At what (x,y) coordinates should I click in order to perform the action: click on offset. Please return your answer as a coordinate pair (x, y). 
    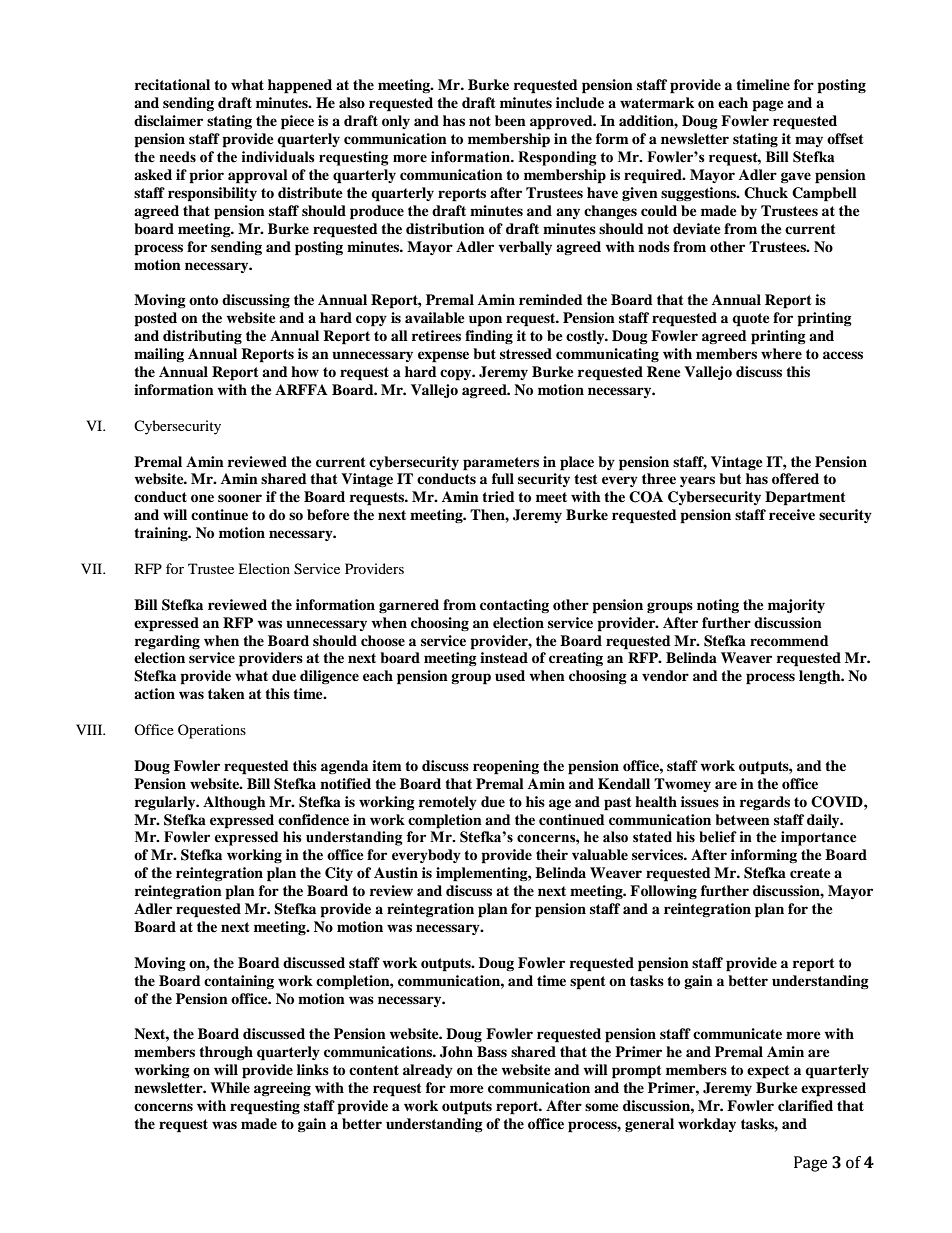
    Looking at the image, I should click on (845, 138).
